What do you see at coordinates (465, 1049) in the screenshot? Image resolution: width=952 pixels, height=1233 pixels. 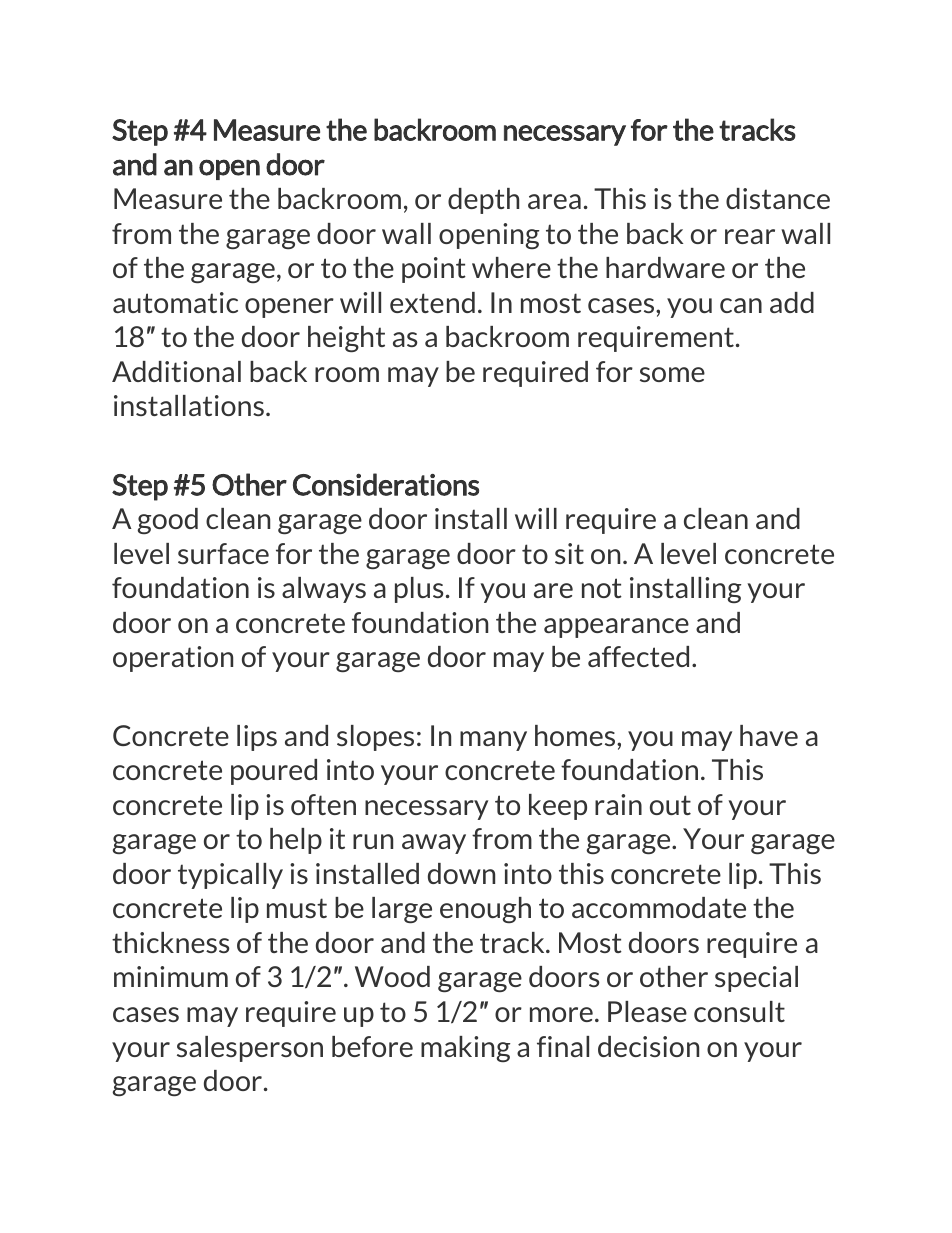 I see `making` at bounding box center [465, 1049].
